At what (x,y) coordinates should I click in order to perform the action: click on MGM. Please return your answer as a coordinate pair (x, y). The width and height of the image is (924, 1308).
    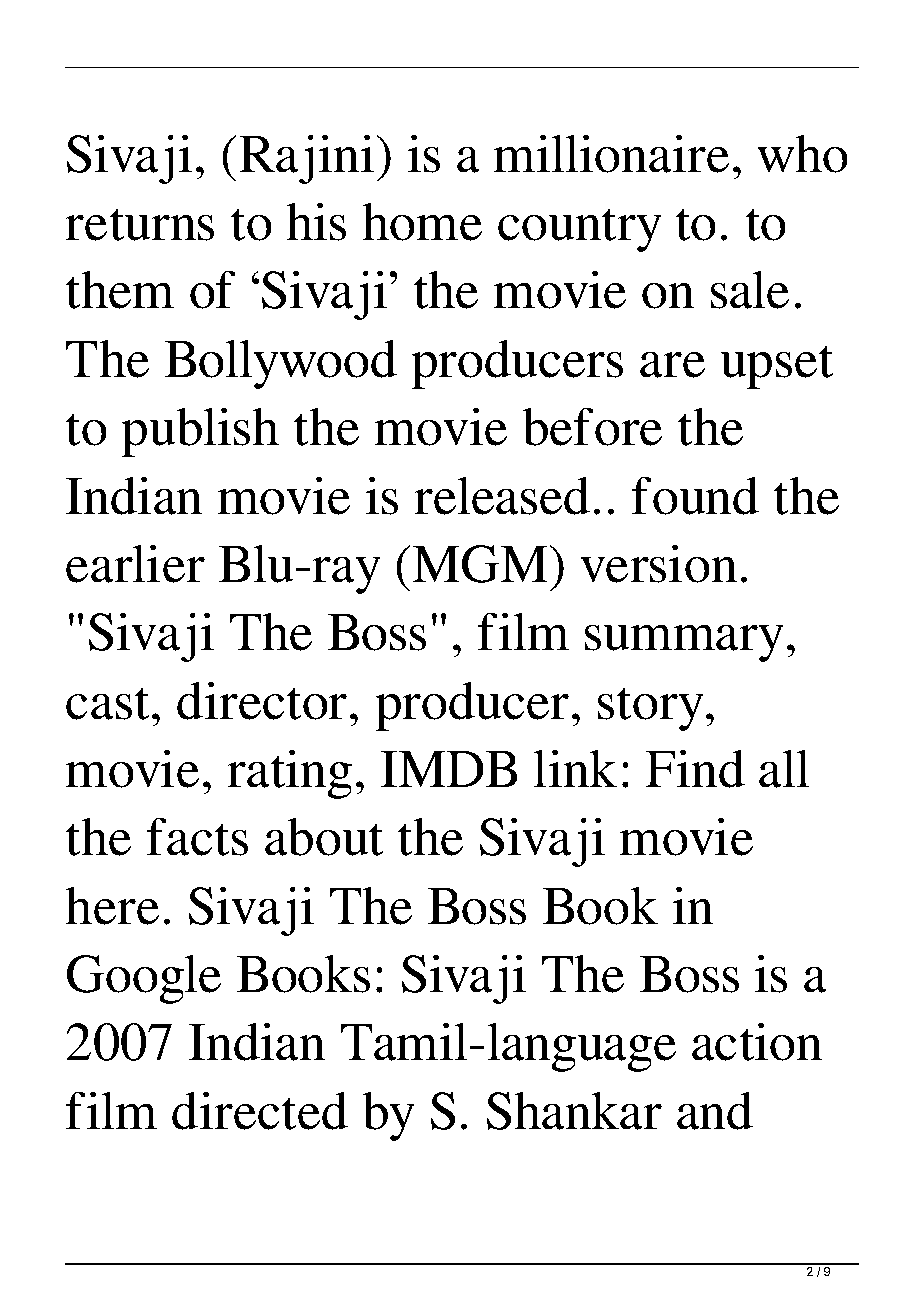
    Looking at the image, I should click on (480, 564).
